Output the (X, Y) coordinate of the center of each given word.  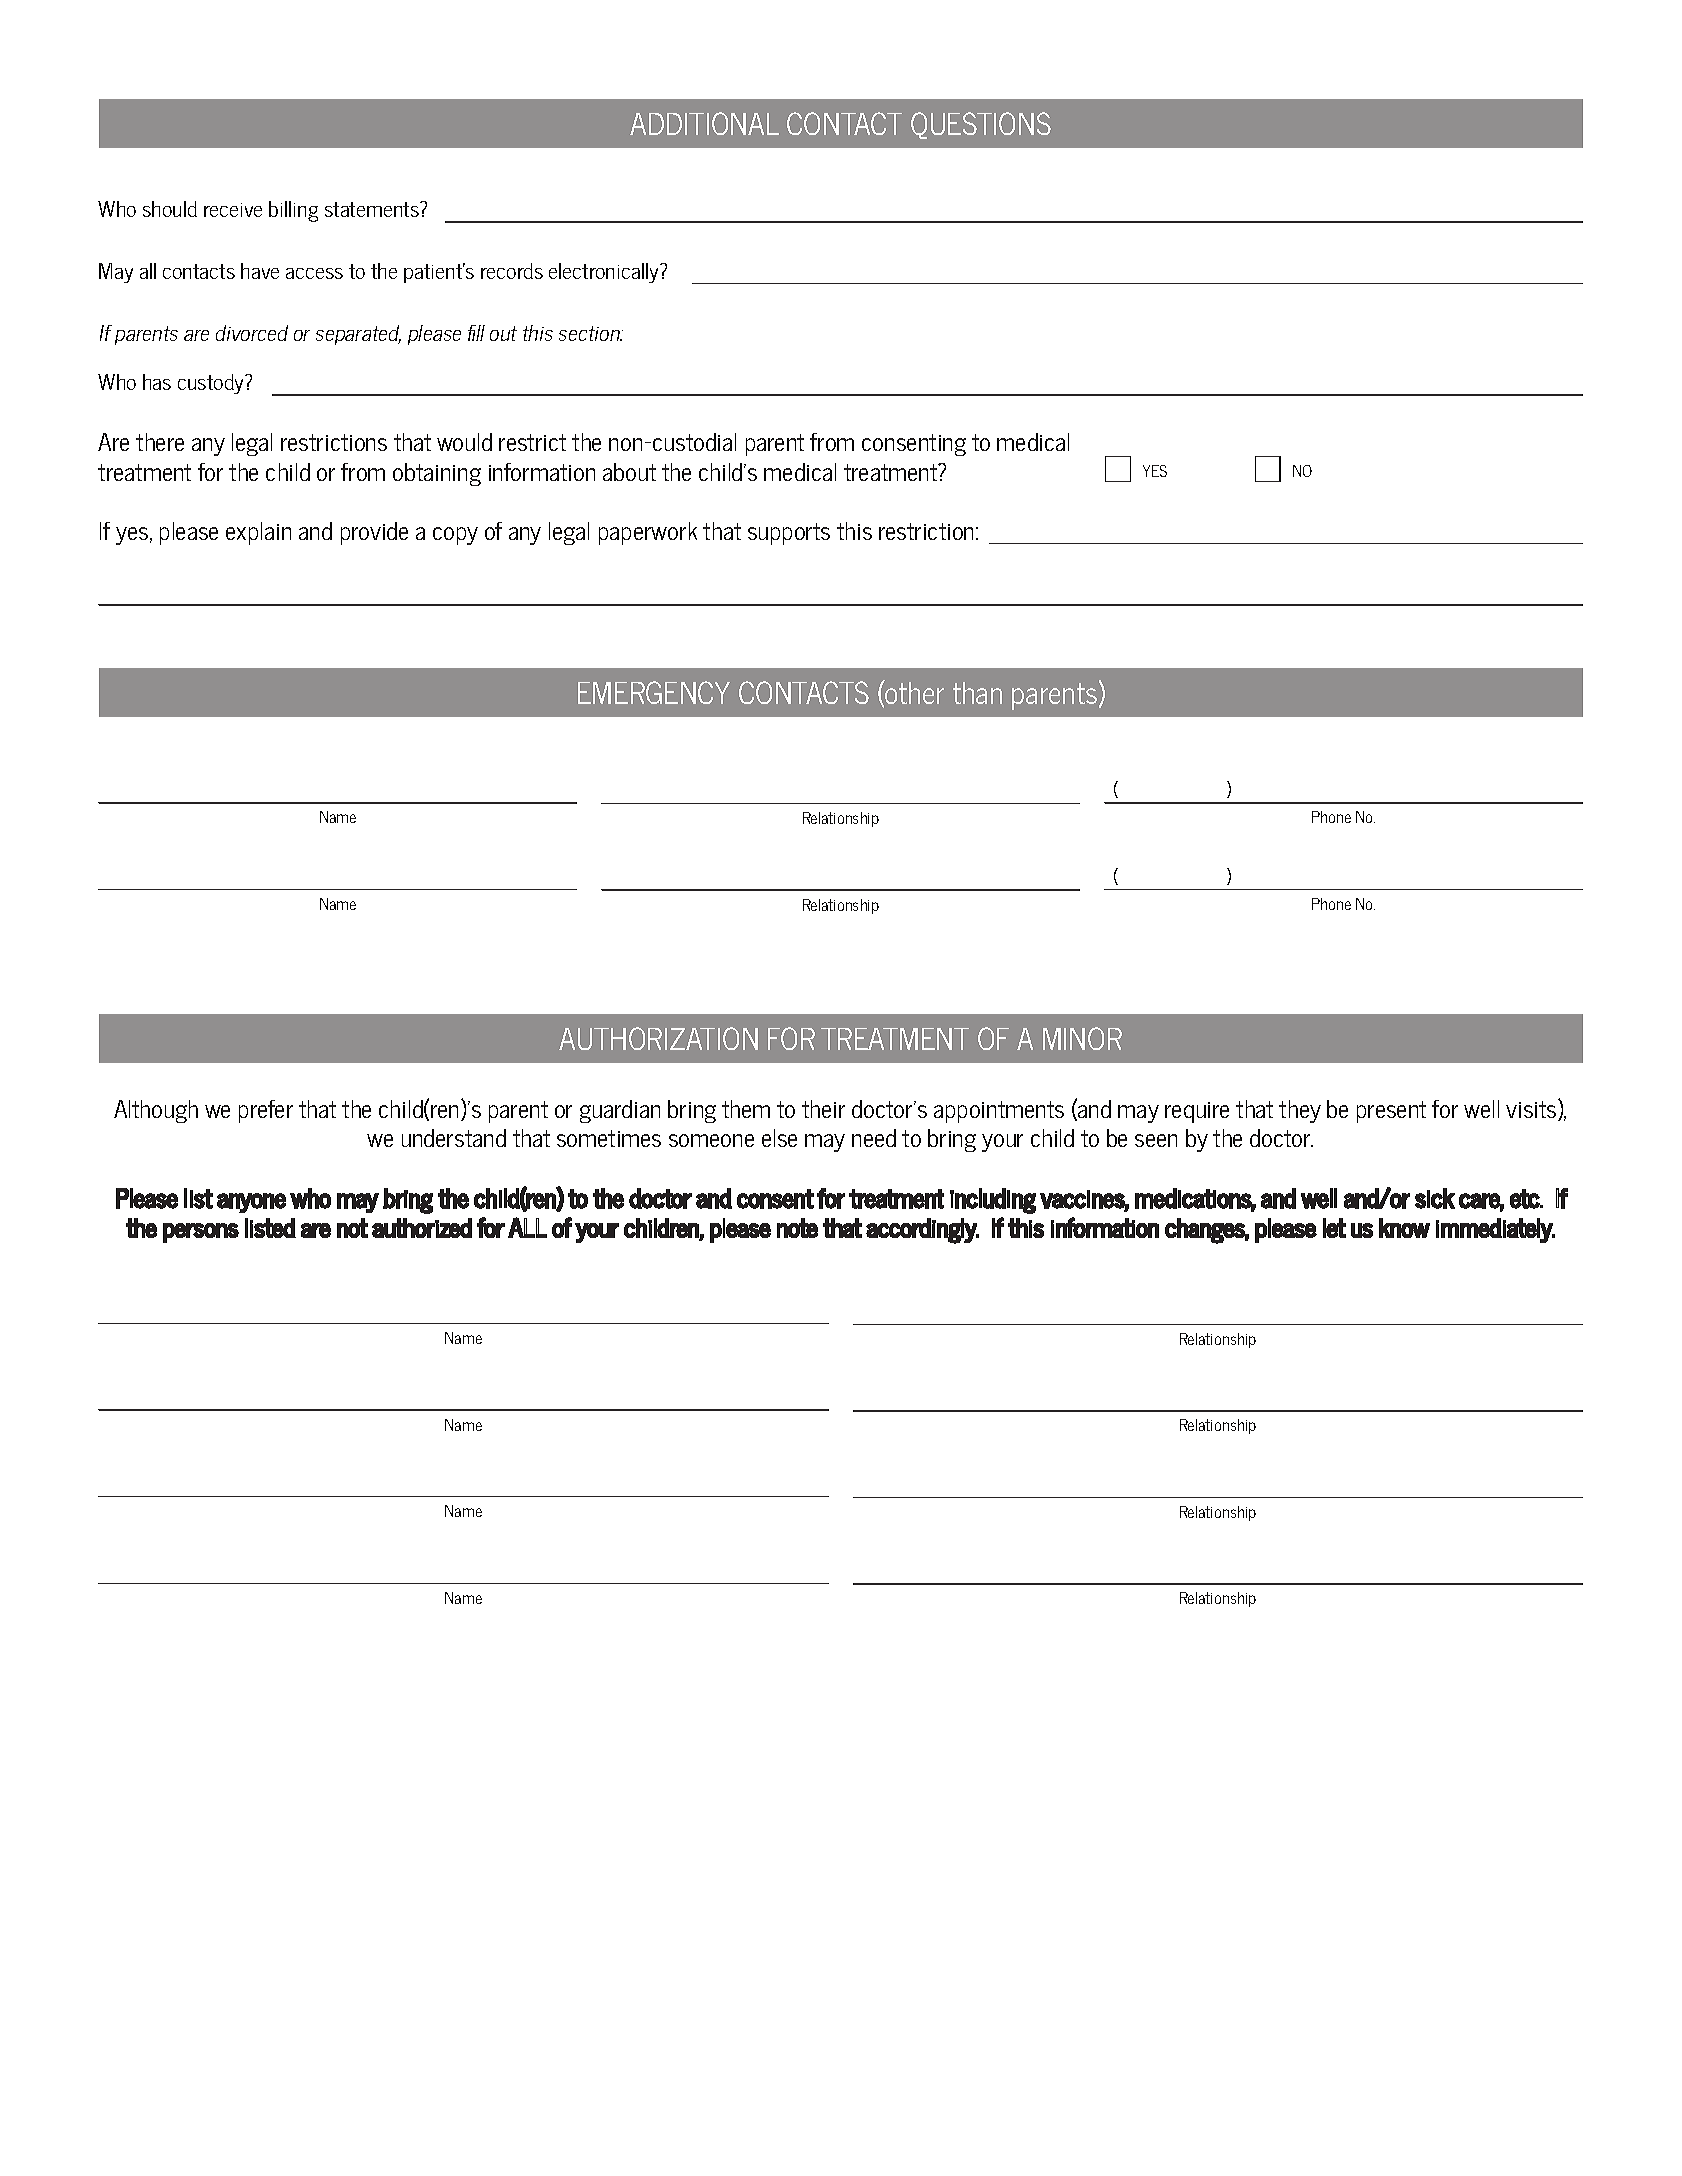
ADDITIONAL (704, 123)
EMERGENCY (654, 692)
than (977, 693)
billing (293, 211)
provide (374, 533)
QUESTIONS (981, 125)
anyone (251, 1203)
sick (1435, 1198)
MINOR (1082, 1038)
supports (789, 534)
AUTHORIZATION (658, 1038)
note (797, 1228)
